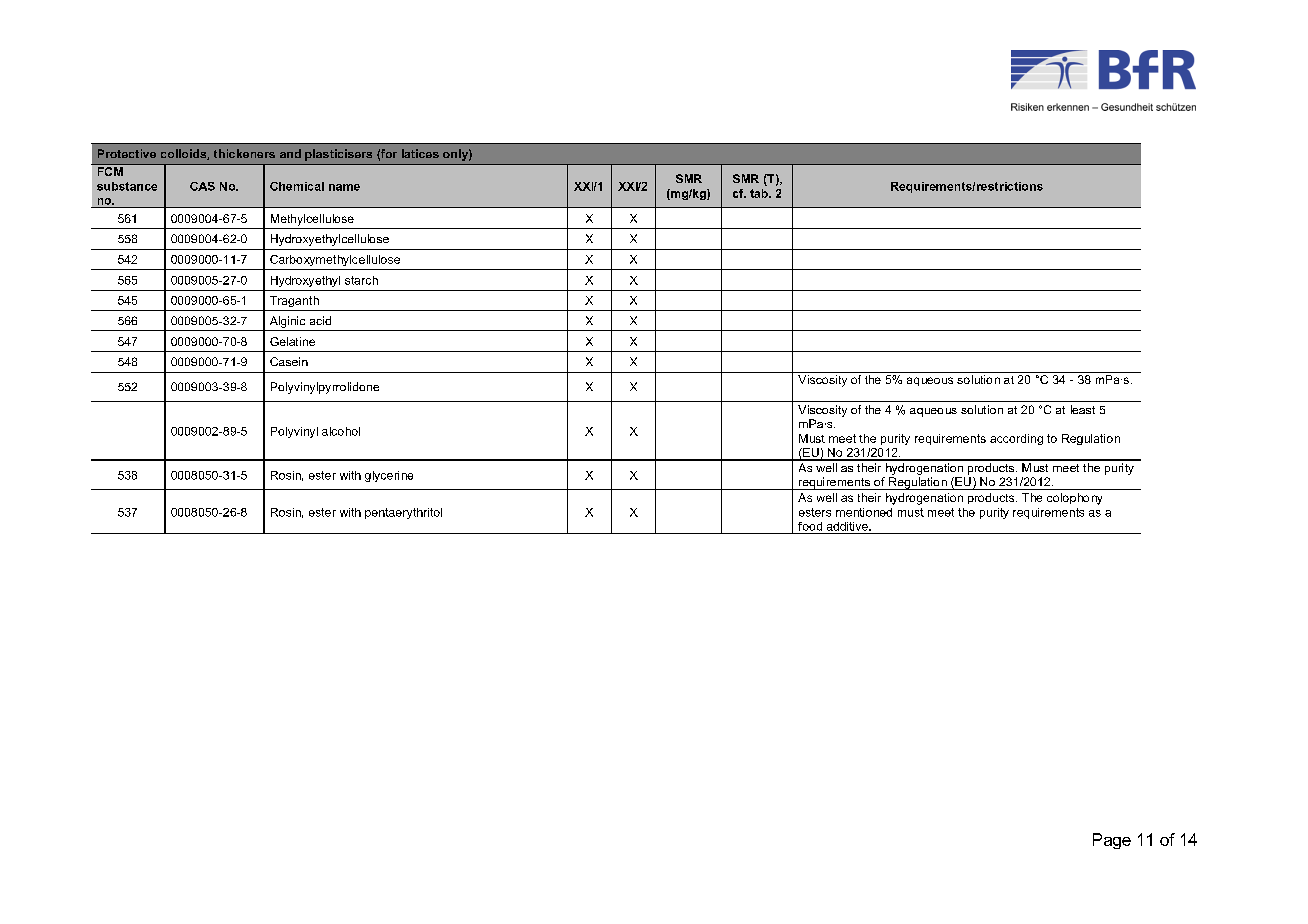  What do you see at coordinates (810, 526) in the document?
I see `food` at bounding box center [810, 526].
